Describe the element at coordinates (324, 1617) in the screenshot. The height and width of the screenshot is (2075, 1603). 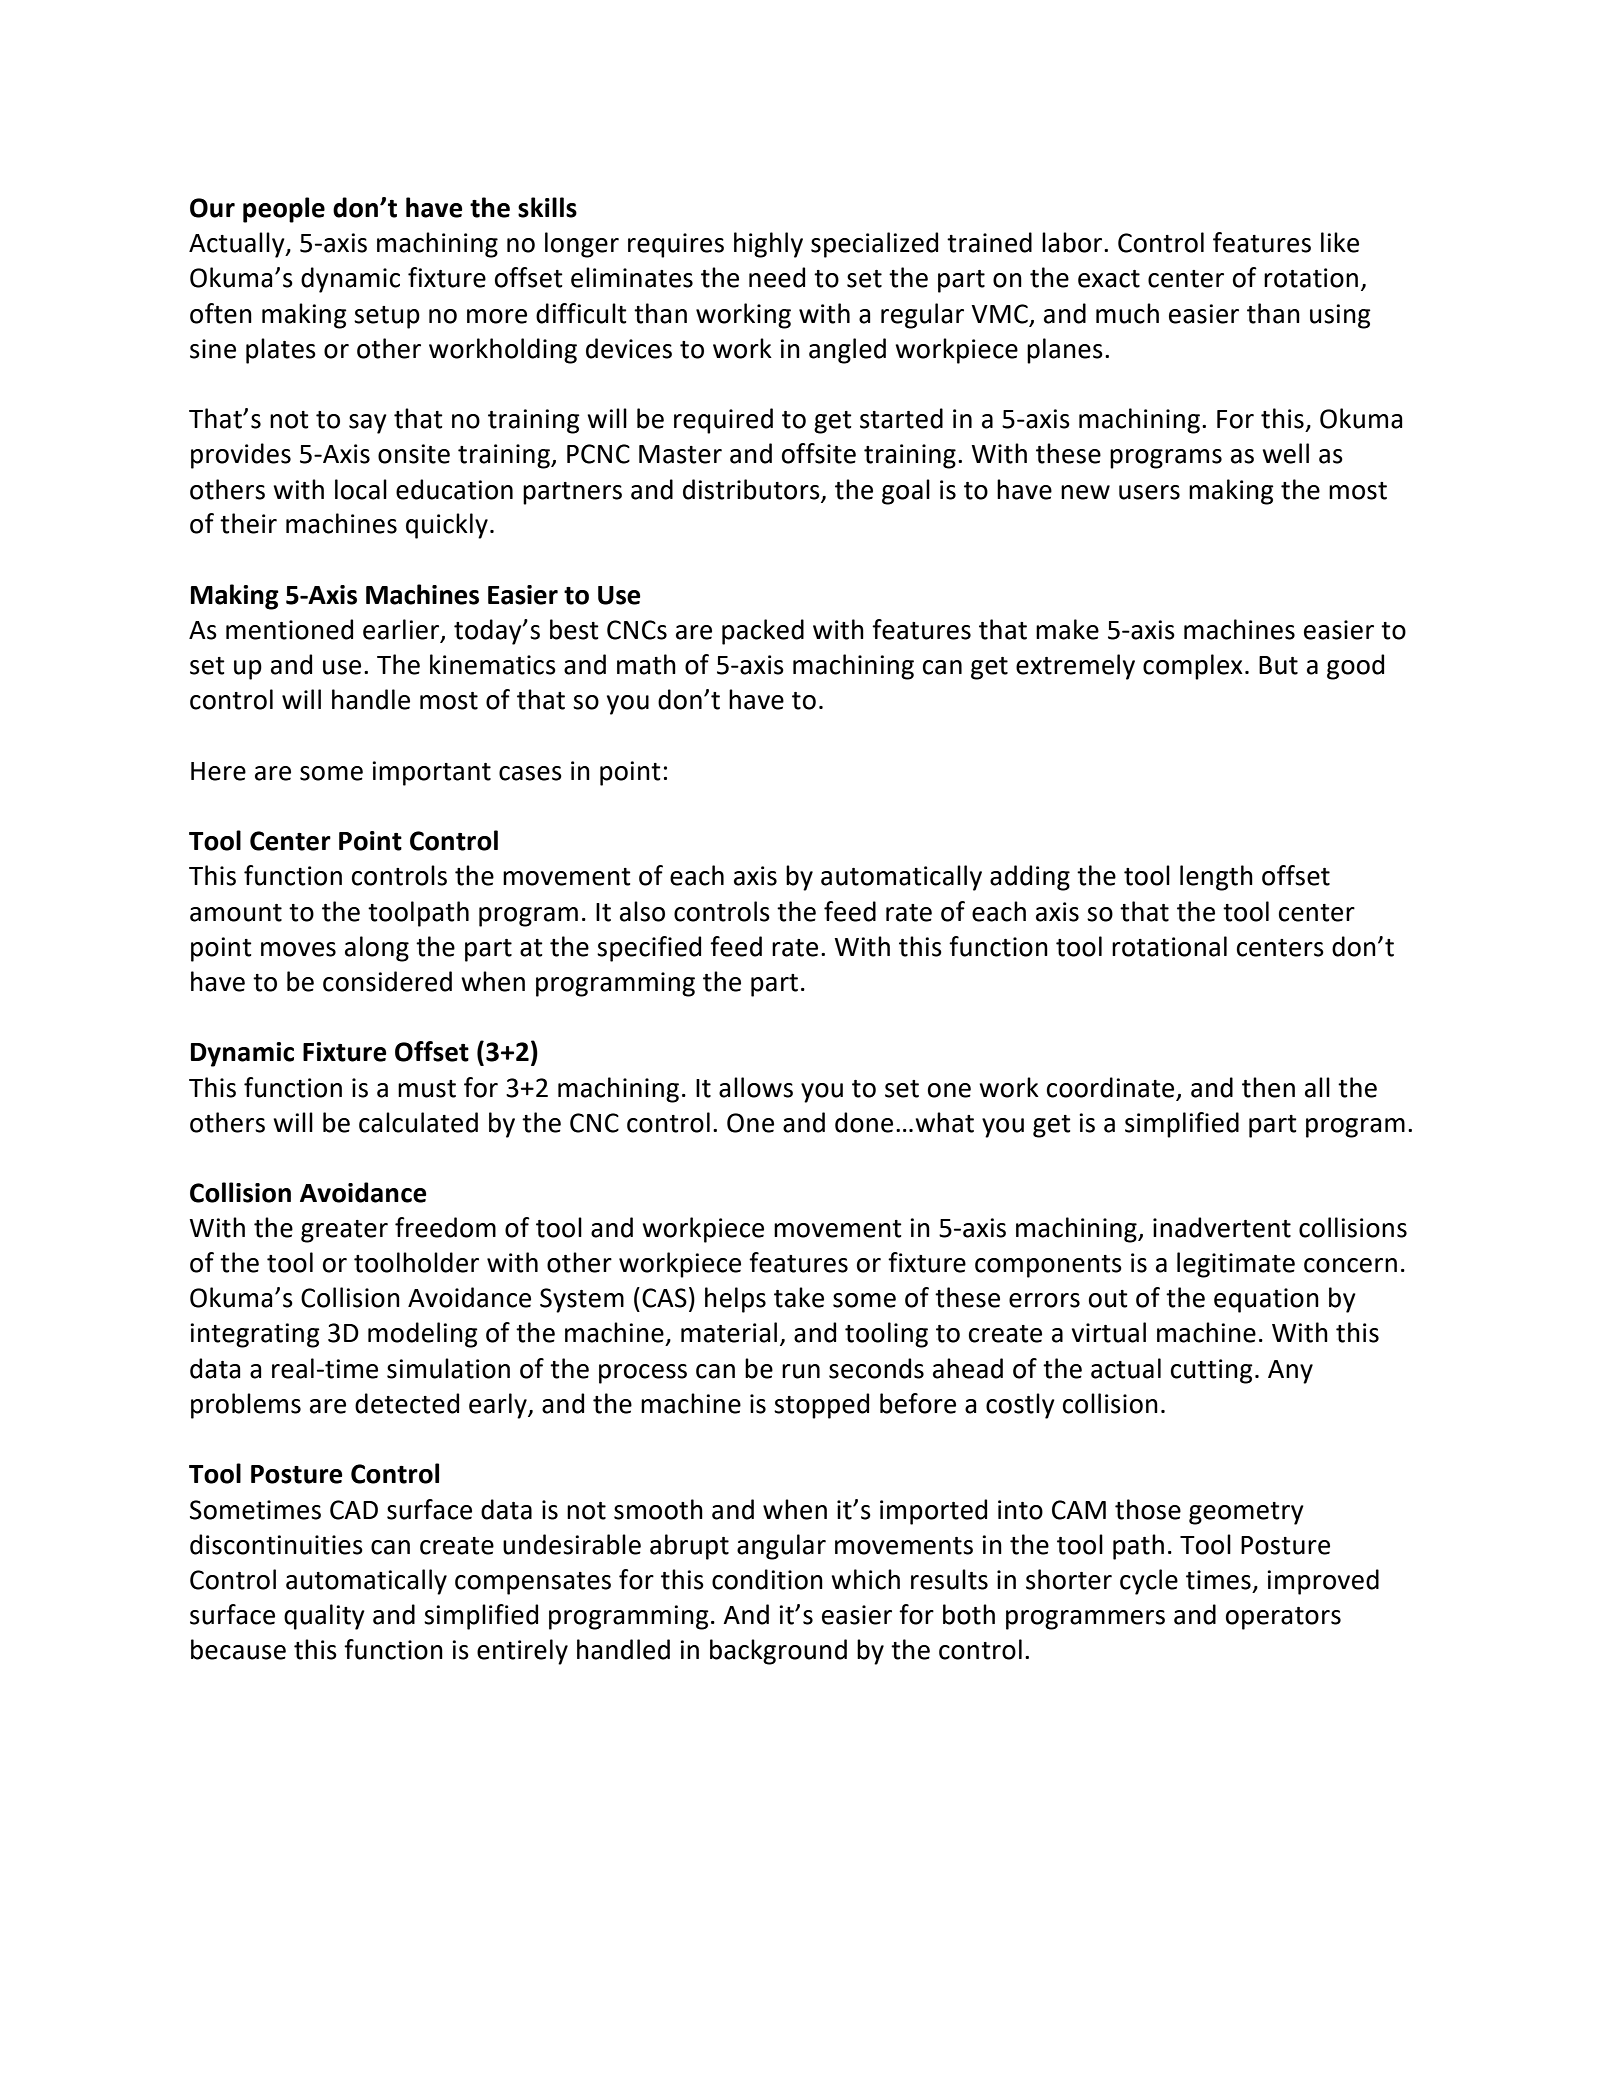
I see `quality` at that location.
